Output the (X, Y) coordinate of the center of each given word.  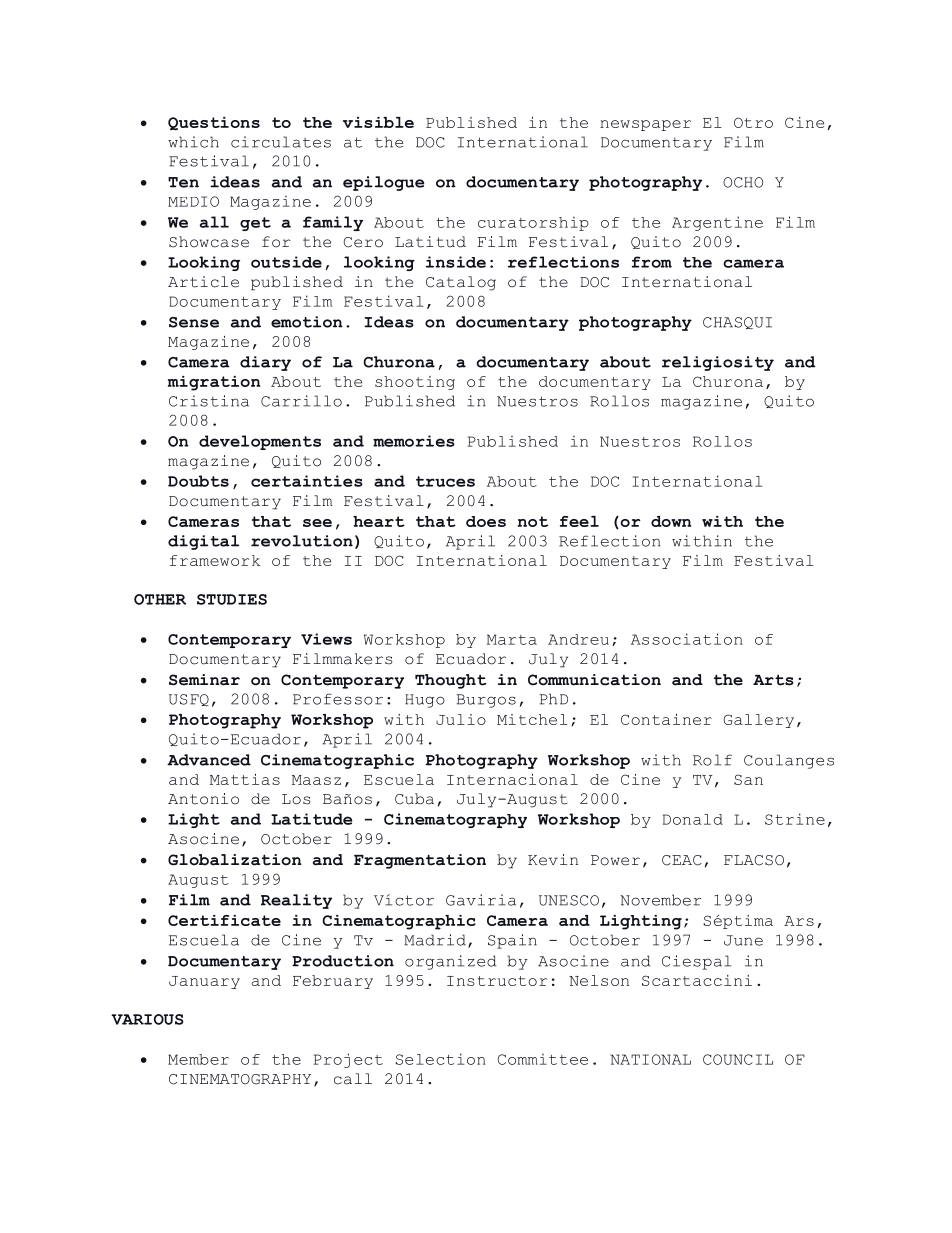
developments (260, 442)
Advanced (209, 760)
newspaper (645, 125)
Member (198, 1059)
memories (414, 441)
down (671, 521)
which (193, 142)
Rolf (712, 760)
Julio (461, 719)
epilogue (384, 183)
